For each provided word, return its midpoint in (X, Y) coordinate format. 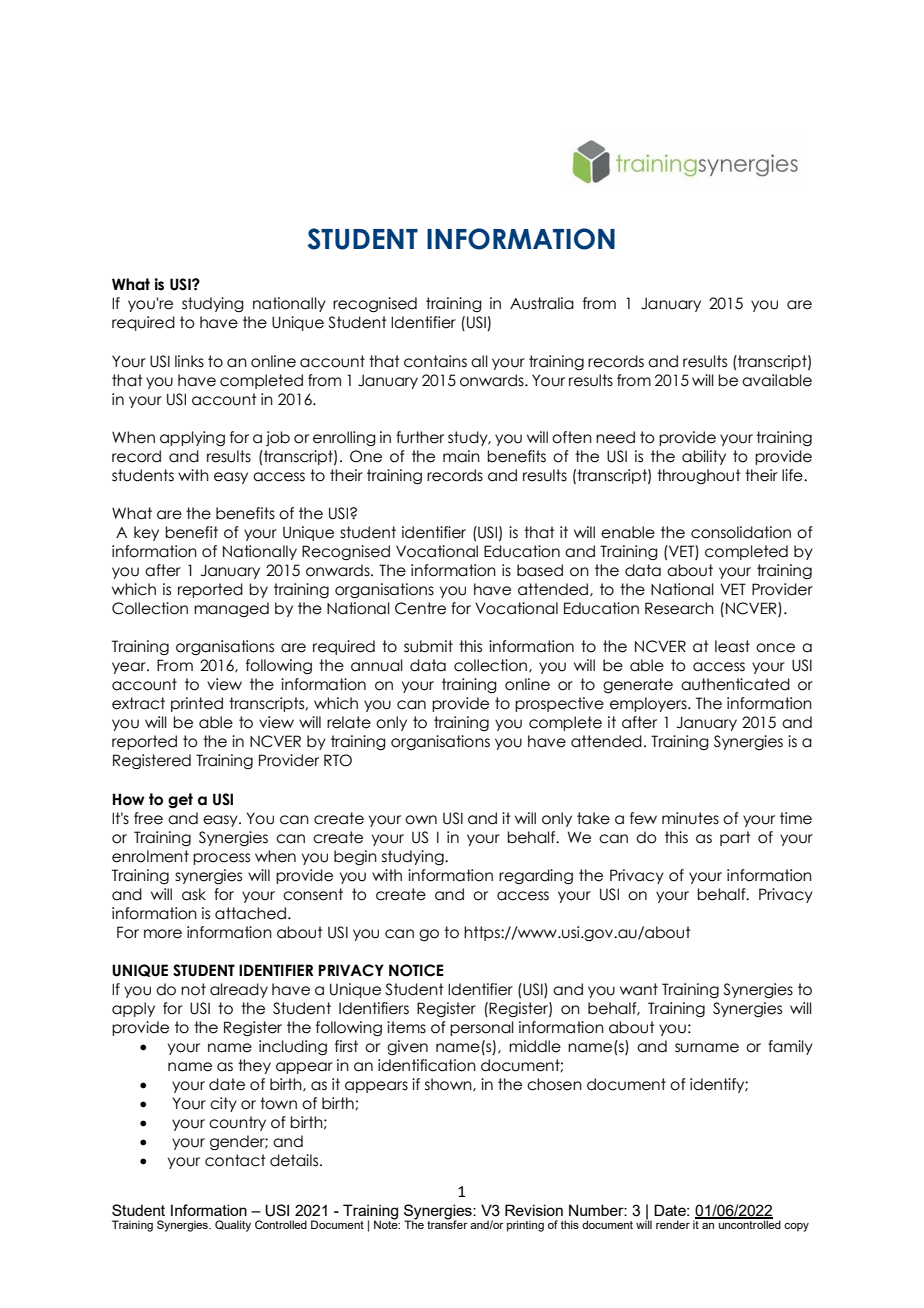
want (639, 989)
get (180, 800)
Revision (534, 1210)
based (540, 570)
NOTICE (416, 970)
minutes (690, 818)
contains (435, 361)
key (146, 533)
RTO (338, 760)
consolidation (741, 532)
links (189, 361)
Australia (542, 303)
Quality (233, 1226)
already (239, 990)
